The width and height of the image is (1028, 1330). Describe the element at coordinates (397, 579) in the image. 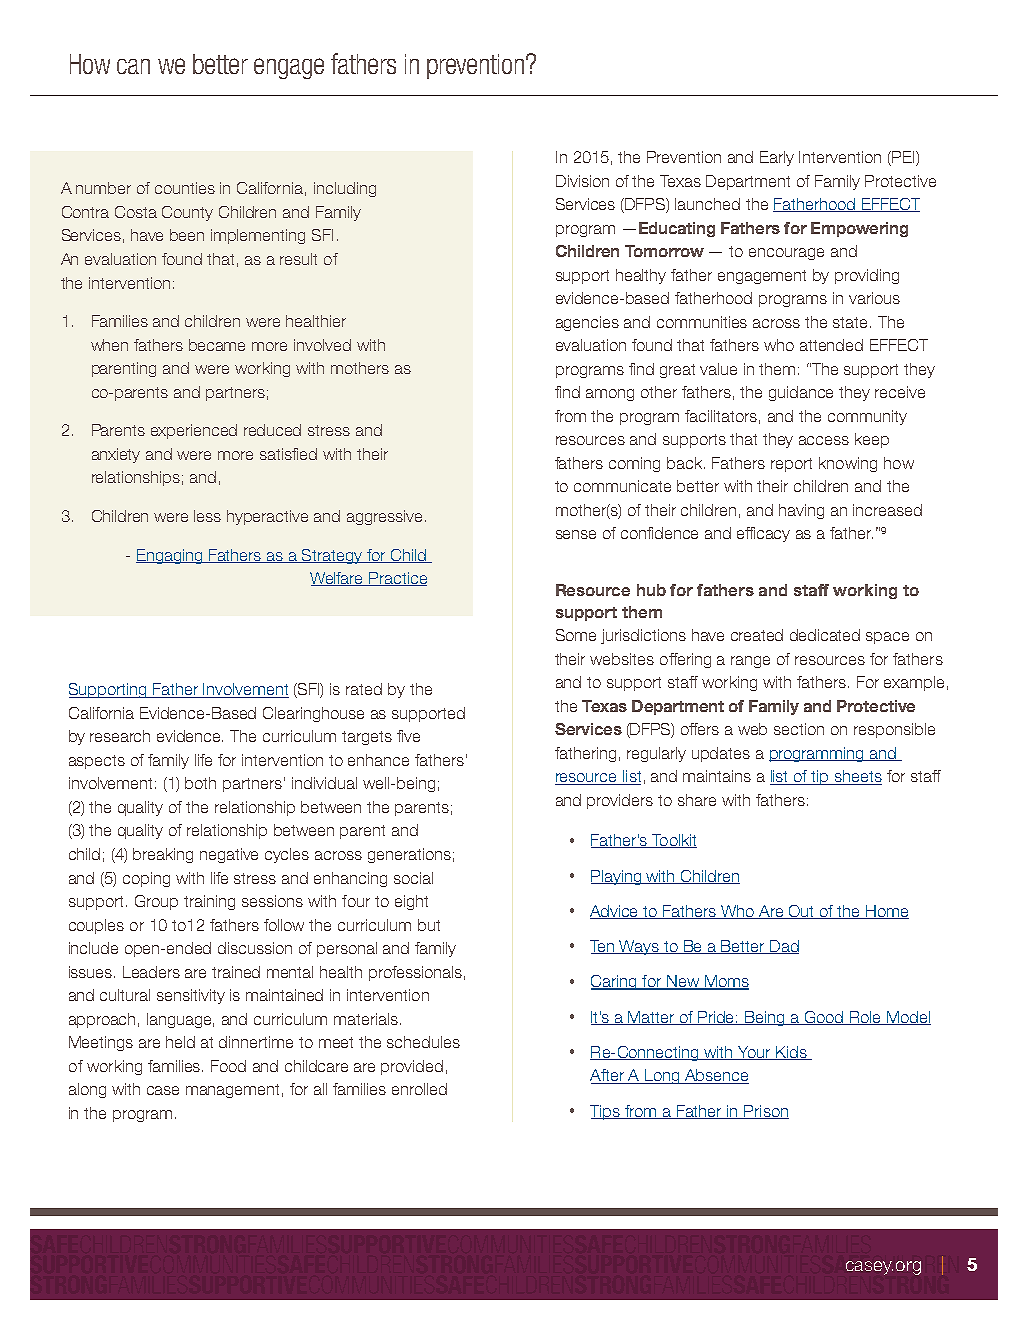

I see `Practice` at that location.
